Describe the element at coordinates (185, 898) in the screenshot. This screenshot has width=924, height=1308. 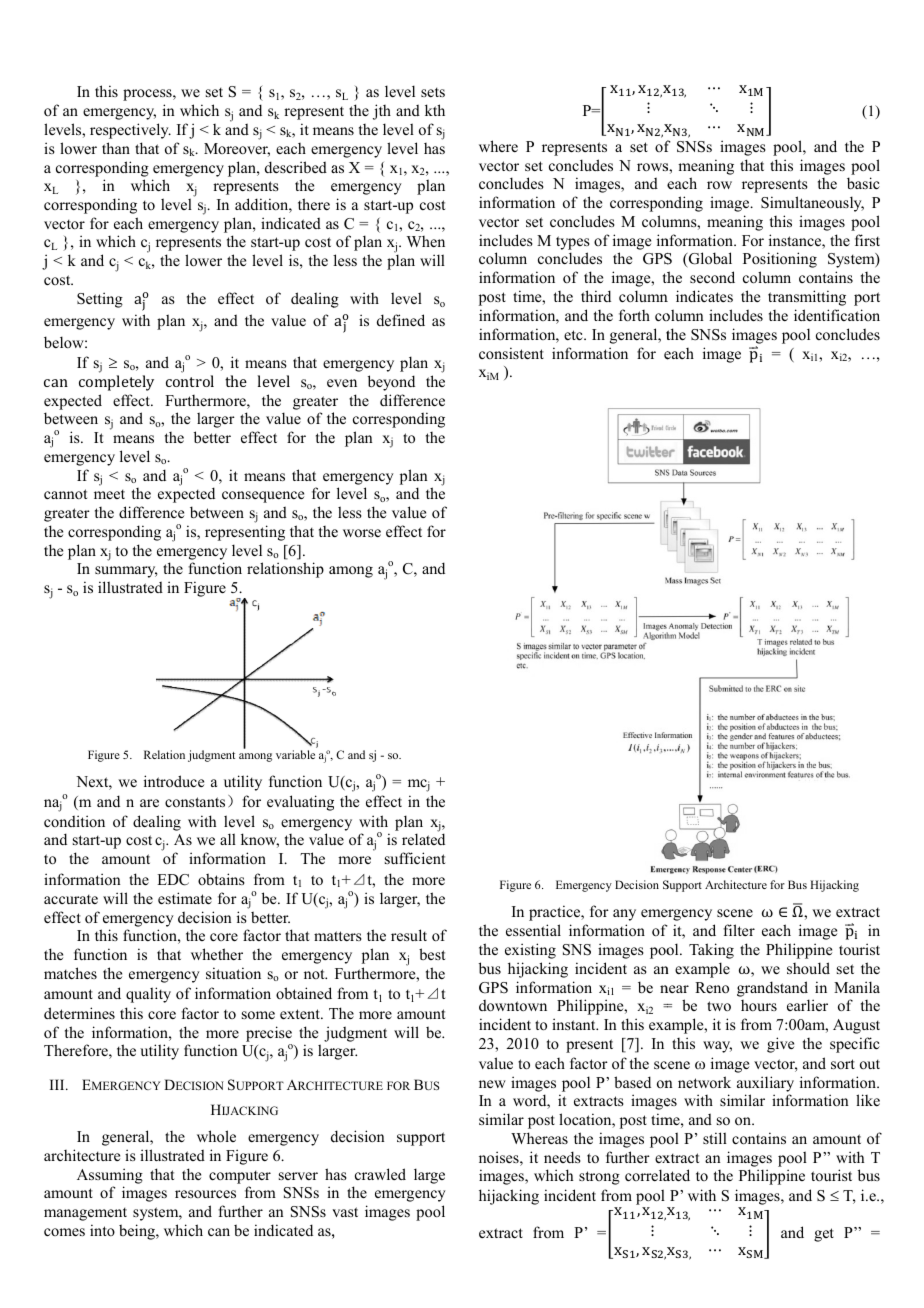
I see `estimate` at that location.
